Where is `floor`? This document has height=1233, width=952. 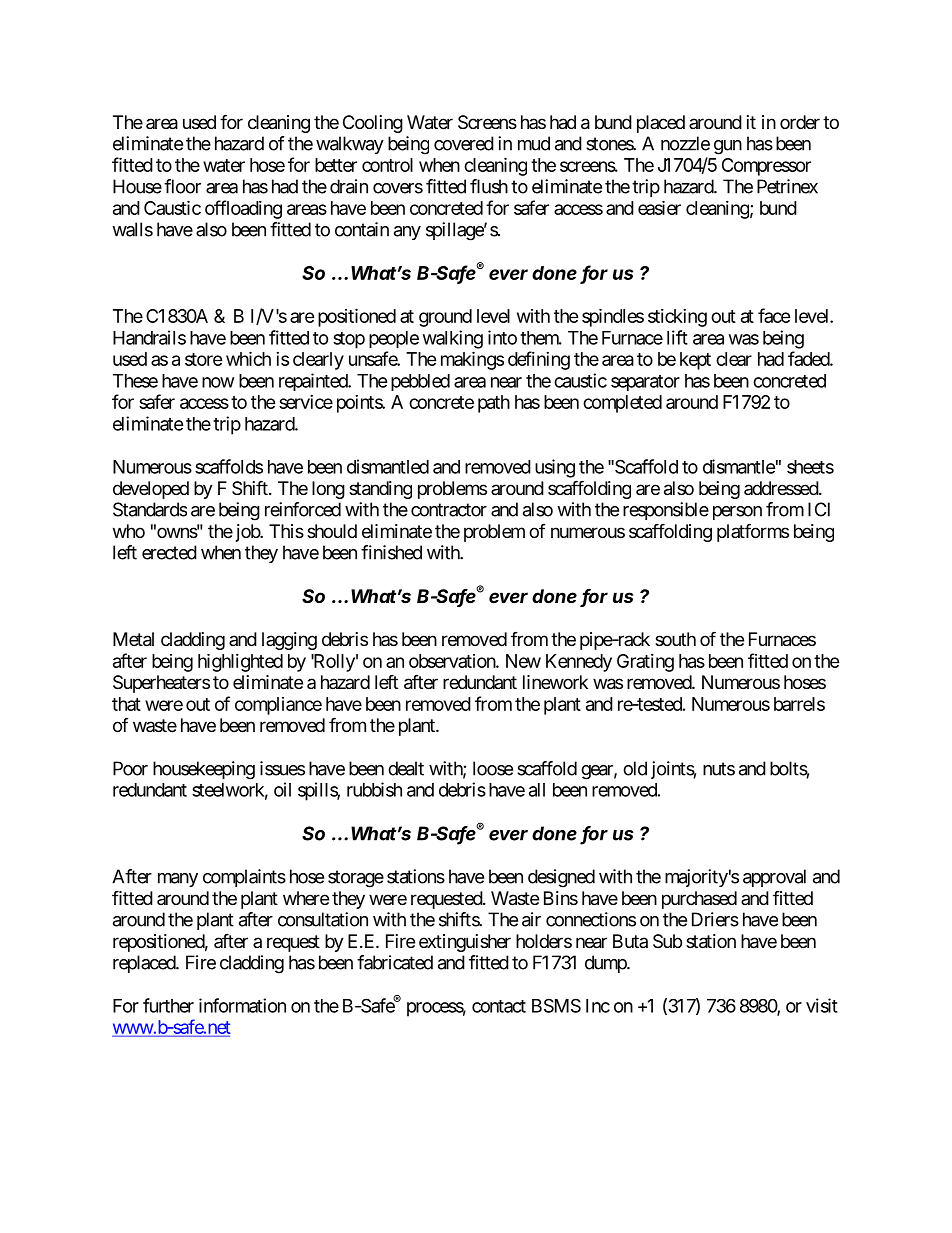 floor is located at coordinates (182, 186).
